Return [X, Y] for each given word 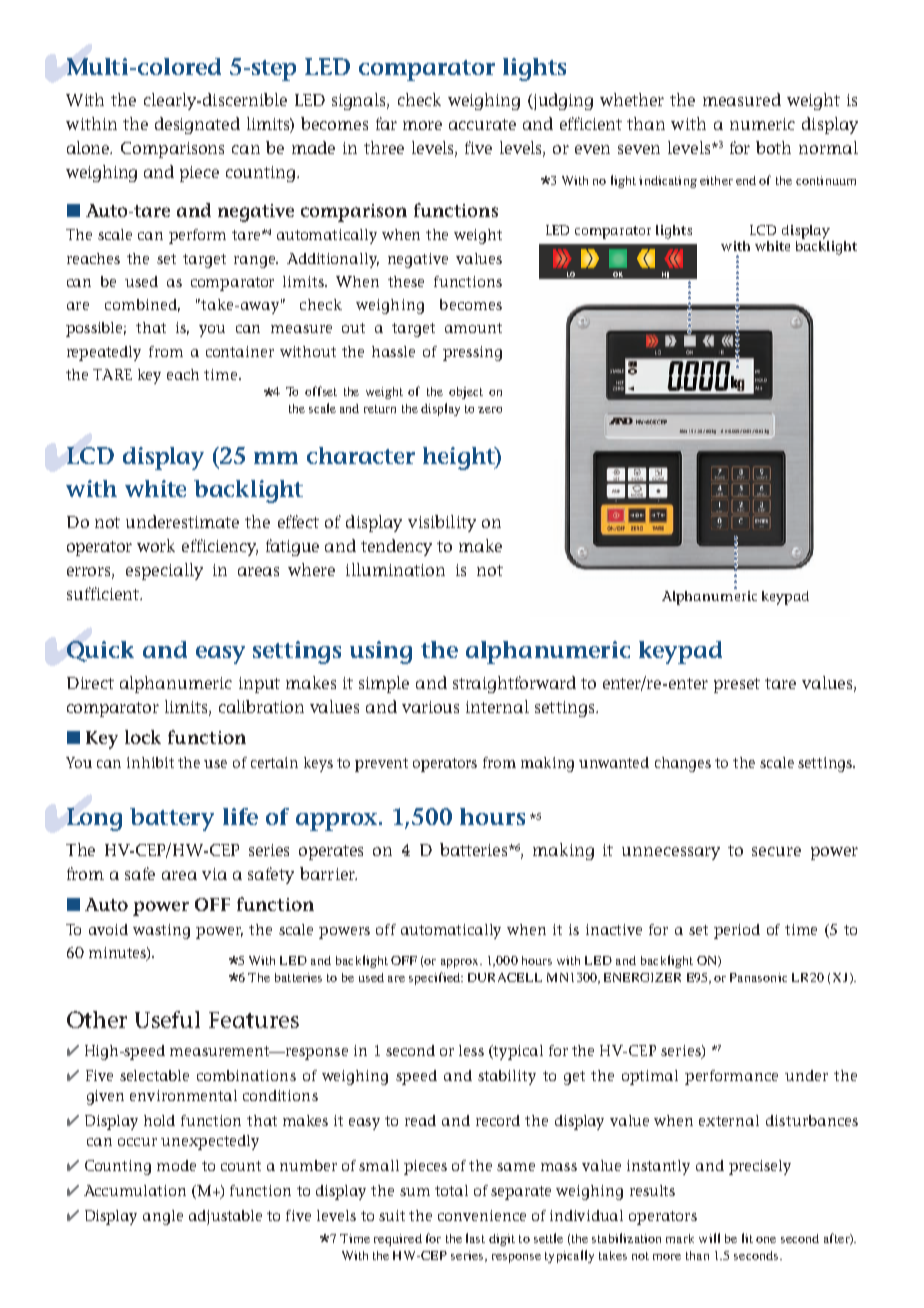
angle [163, 1217]
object [466, 393]
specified [436, 978]
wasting [161, 931]
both [773, 147]
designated [197, 125]
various [430, 707]
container [240, 351]
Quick [100, 651]
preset [737, 685]
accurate [482, 124]
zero [490, 410]
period [737, 931]
